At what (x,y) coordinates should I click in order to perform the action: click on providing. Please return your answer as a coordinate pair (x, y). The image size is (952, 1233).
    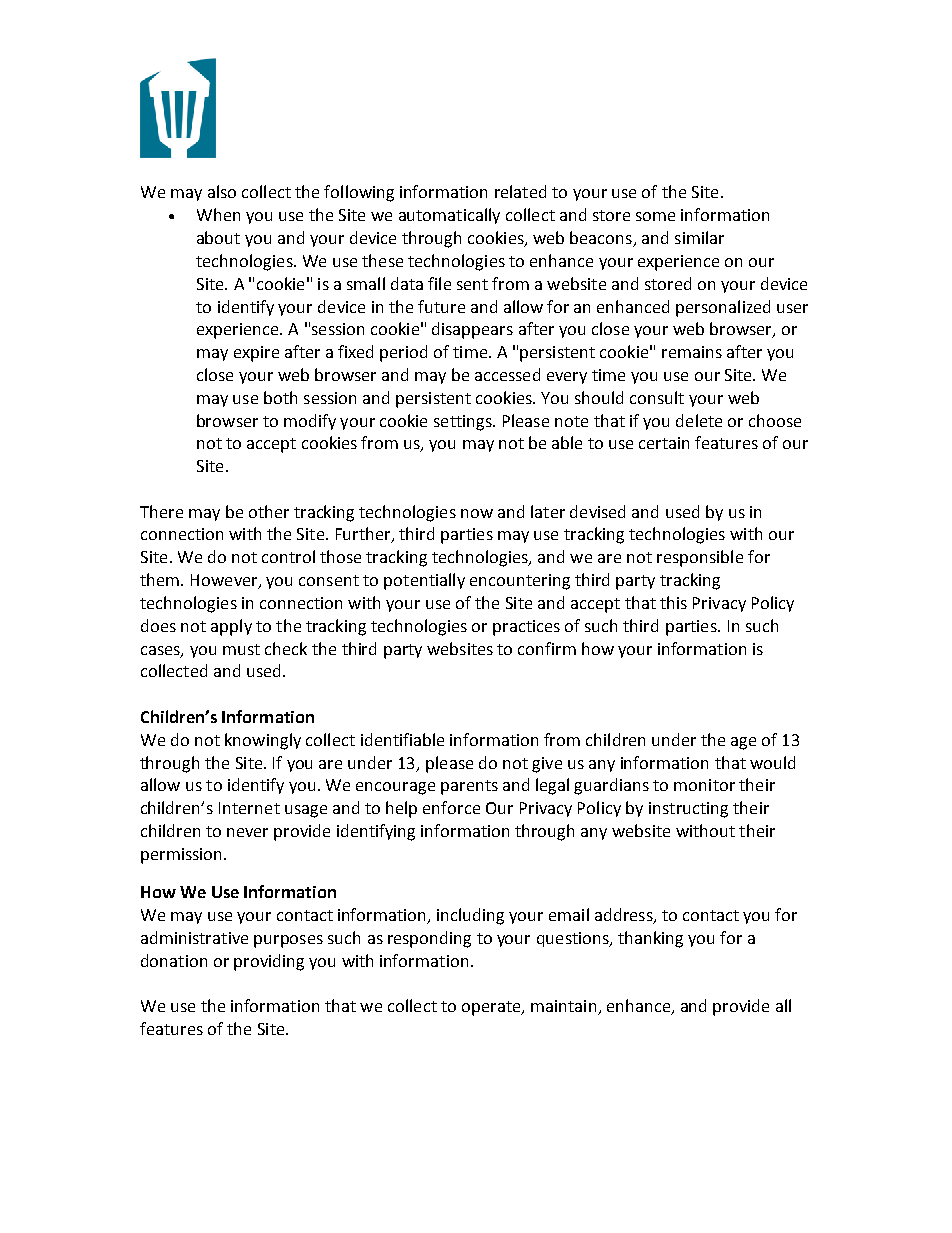
    Looking at the image, I should click on (269, 962).
